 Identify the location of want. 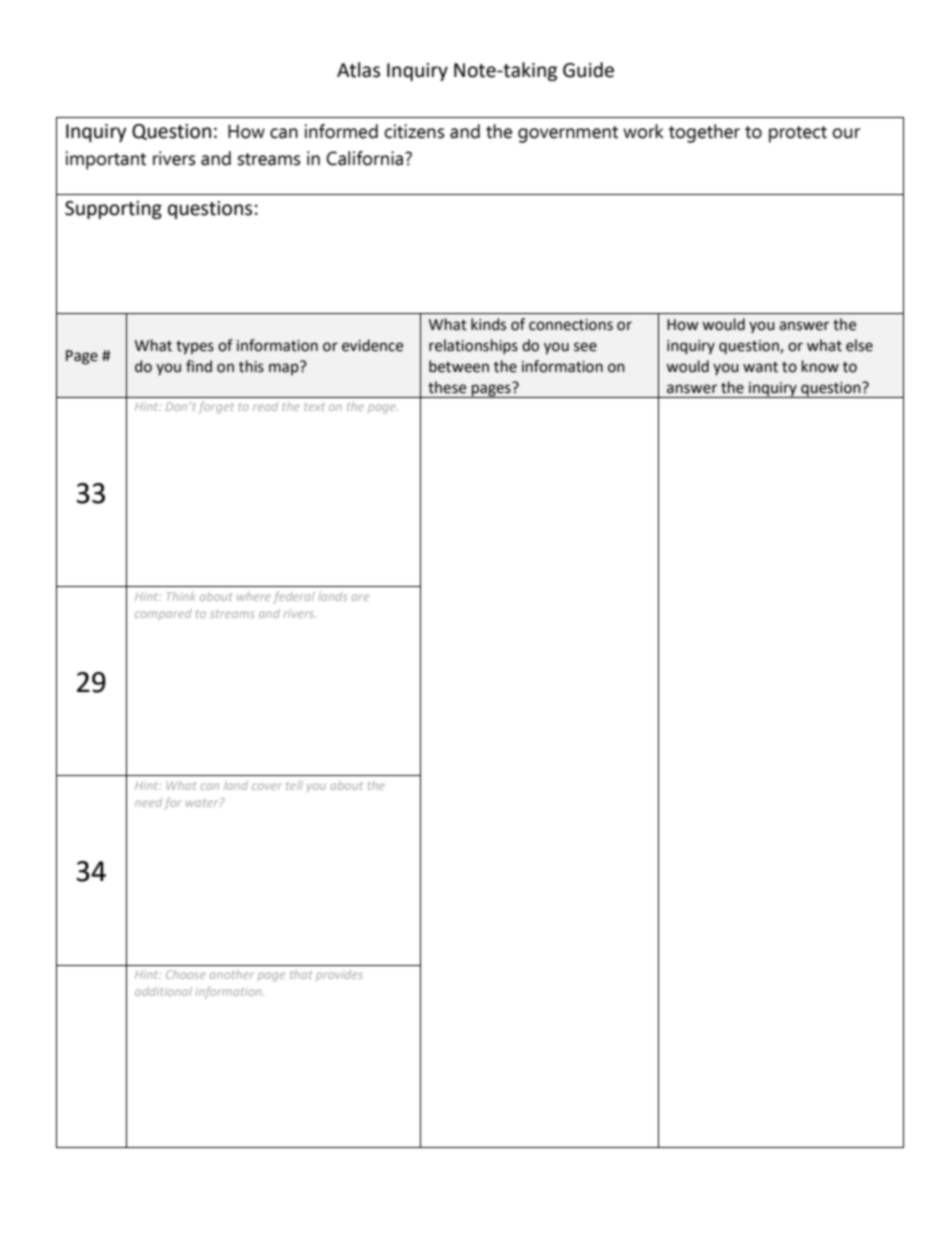
(760, 367).
